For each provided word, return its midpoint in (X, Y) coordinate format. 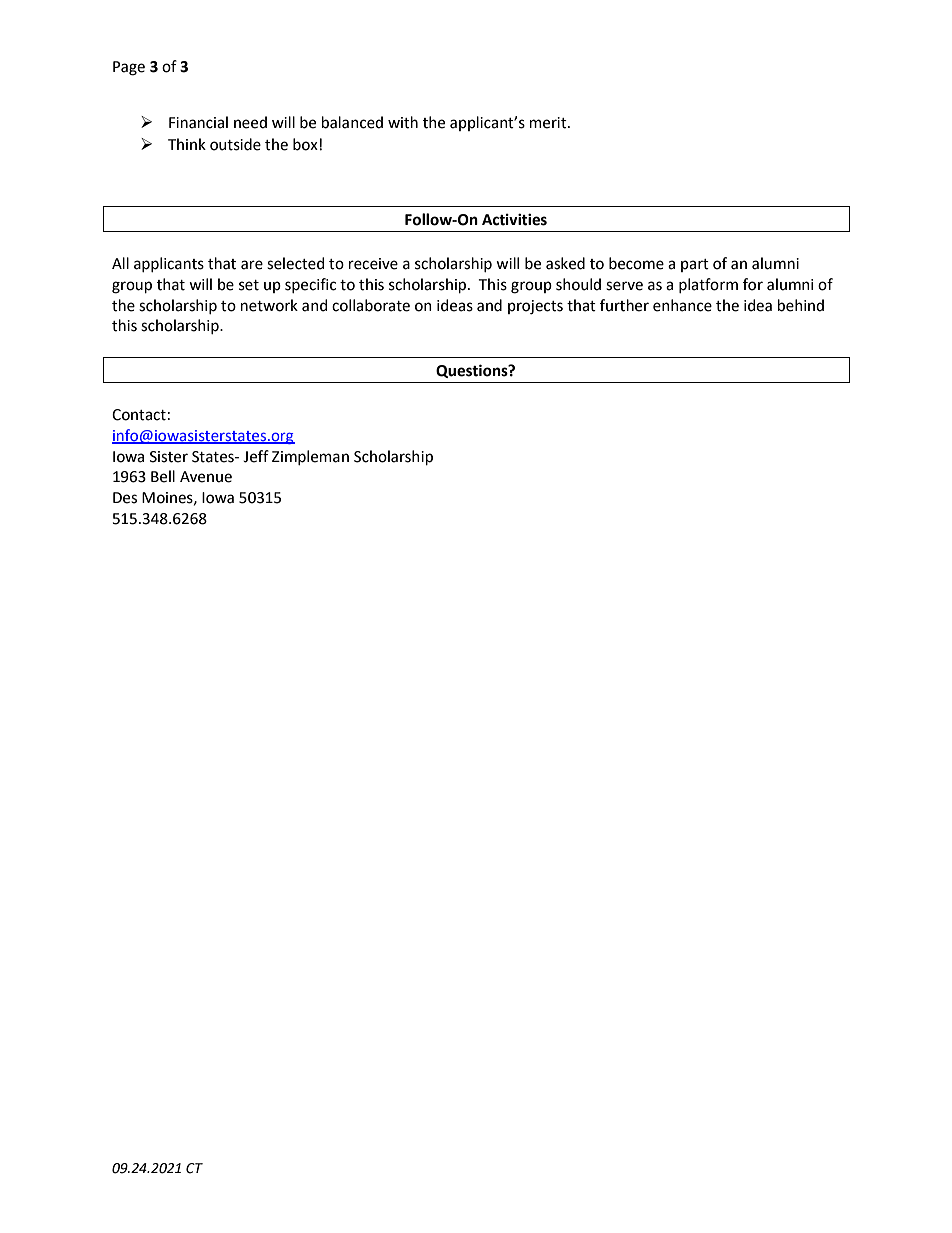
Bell (163, 476)
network (269, 305)
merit (549, 123)
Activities (514, 219)
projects (535, 307)
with (403, 122)
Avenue (206, 477)
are (252, 265)
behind (801, 305)
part (695, 265)
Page (129, 68)
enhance (682, 305)
